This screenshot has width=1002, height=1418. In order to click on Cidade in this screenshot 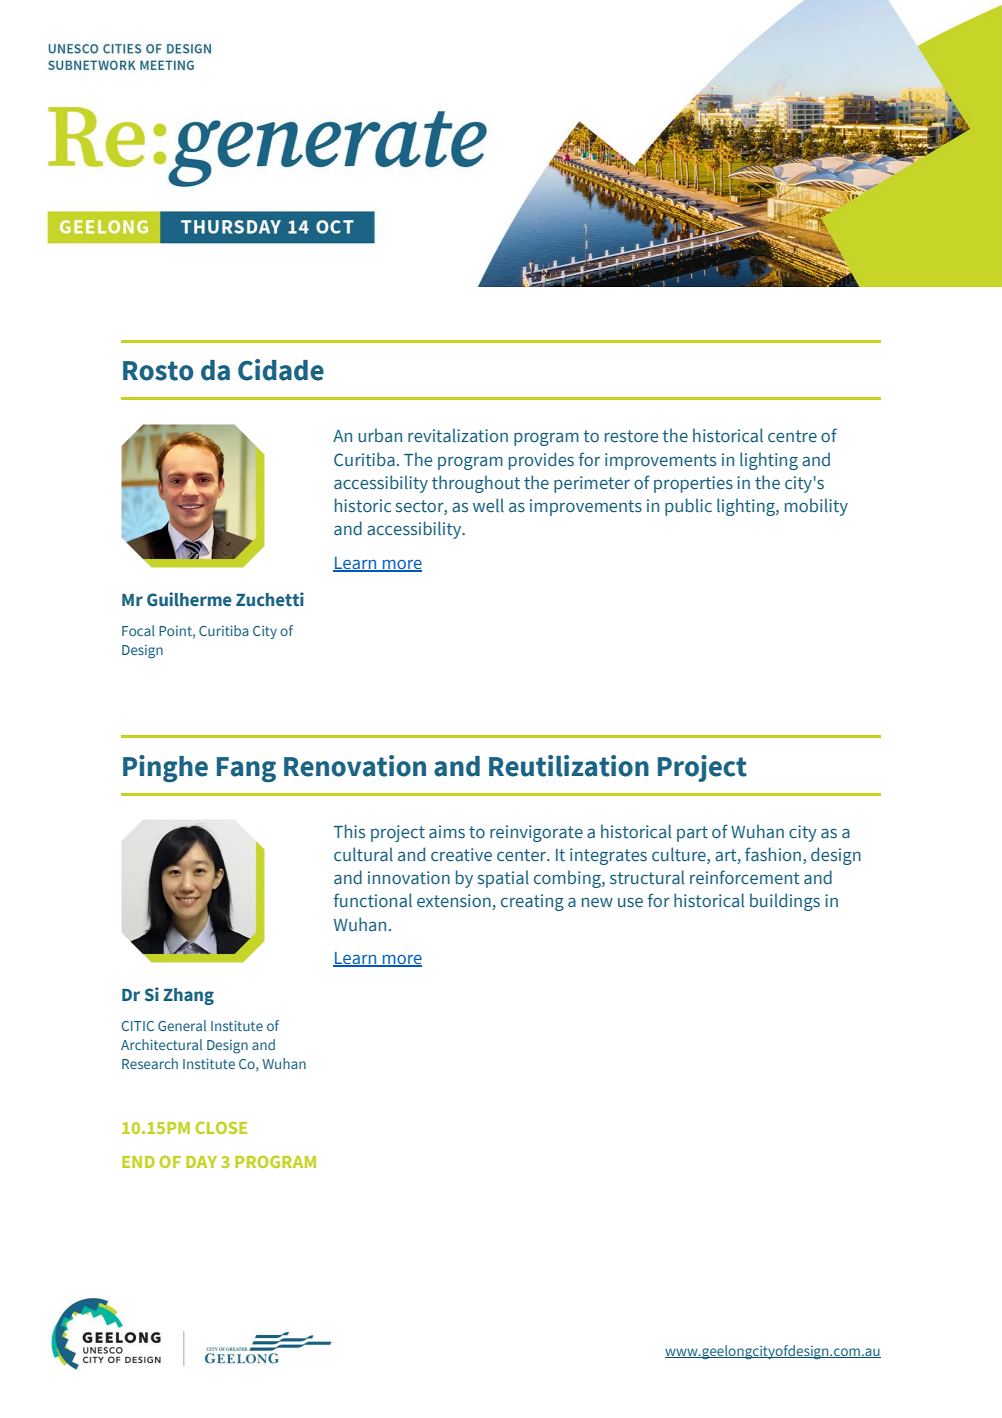, I will do `click(281, 370)`.
